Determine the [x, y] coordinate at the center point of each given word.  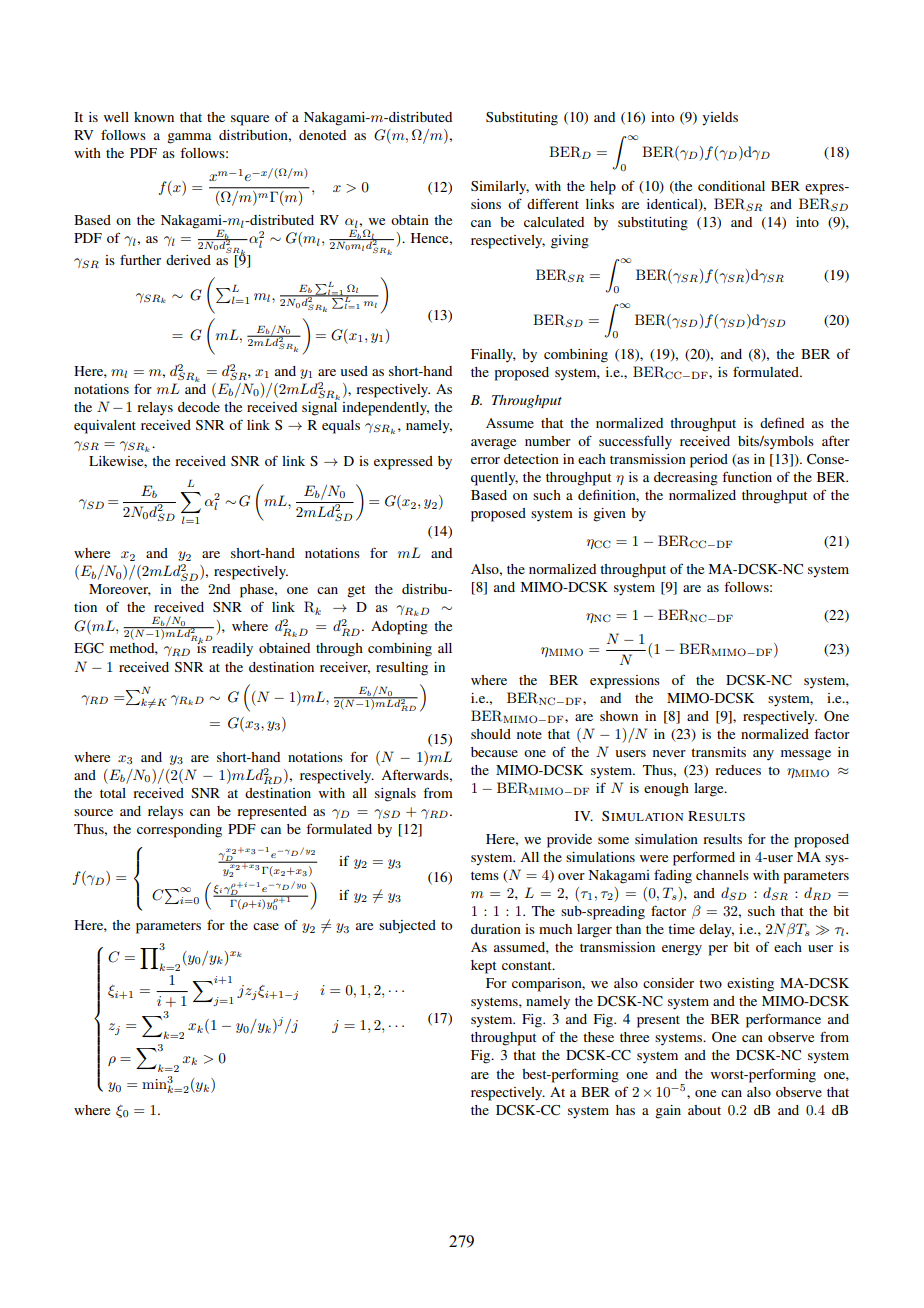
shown [619, 716]
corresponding [179, 831]
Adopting [399, 628]
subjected [407, 927]
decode [199, 407]
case [266, 926]
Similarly [500, 188]
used [354, 371]
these [598, 1037]
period [709, 461]
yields [720, 119]
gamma [189, 138]
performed [704, 858]
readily [232, 650]
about [704, 1110]
